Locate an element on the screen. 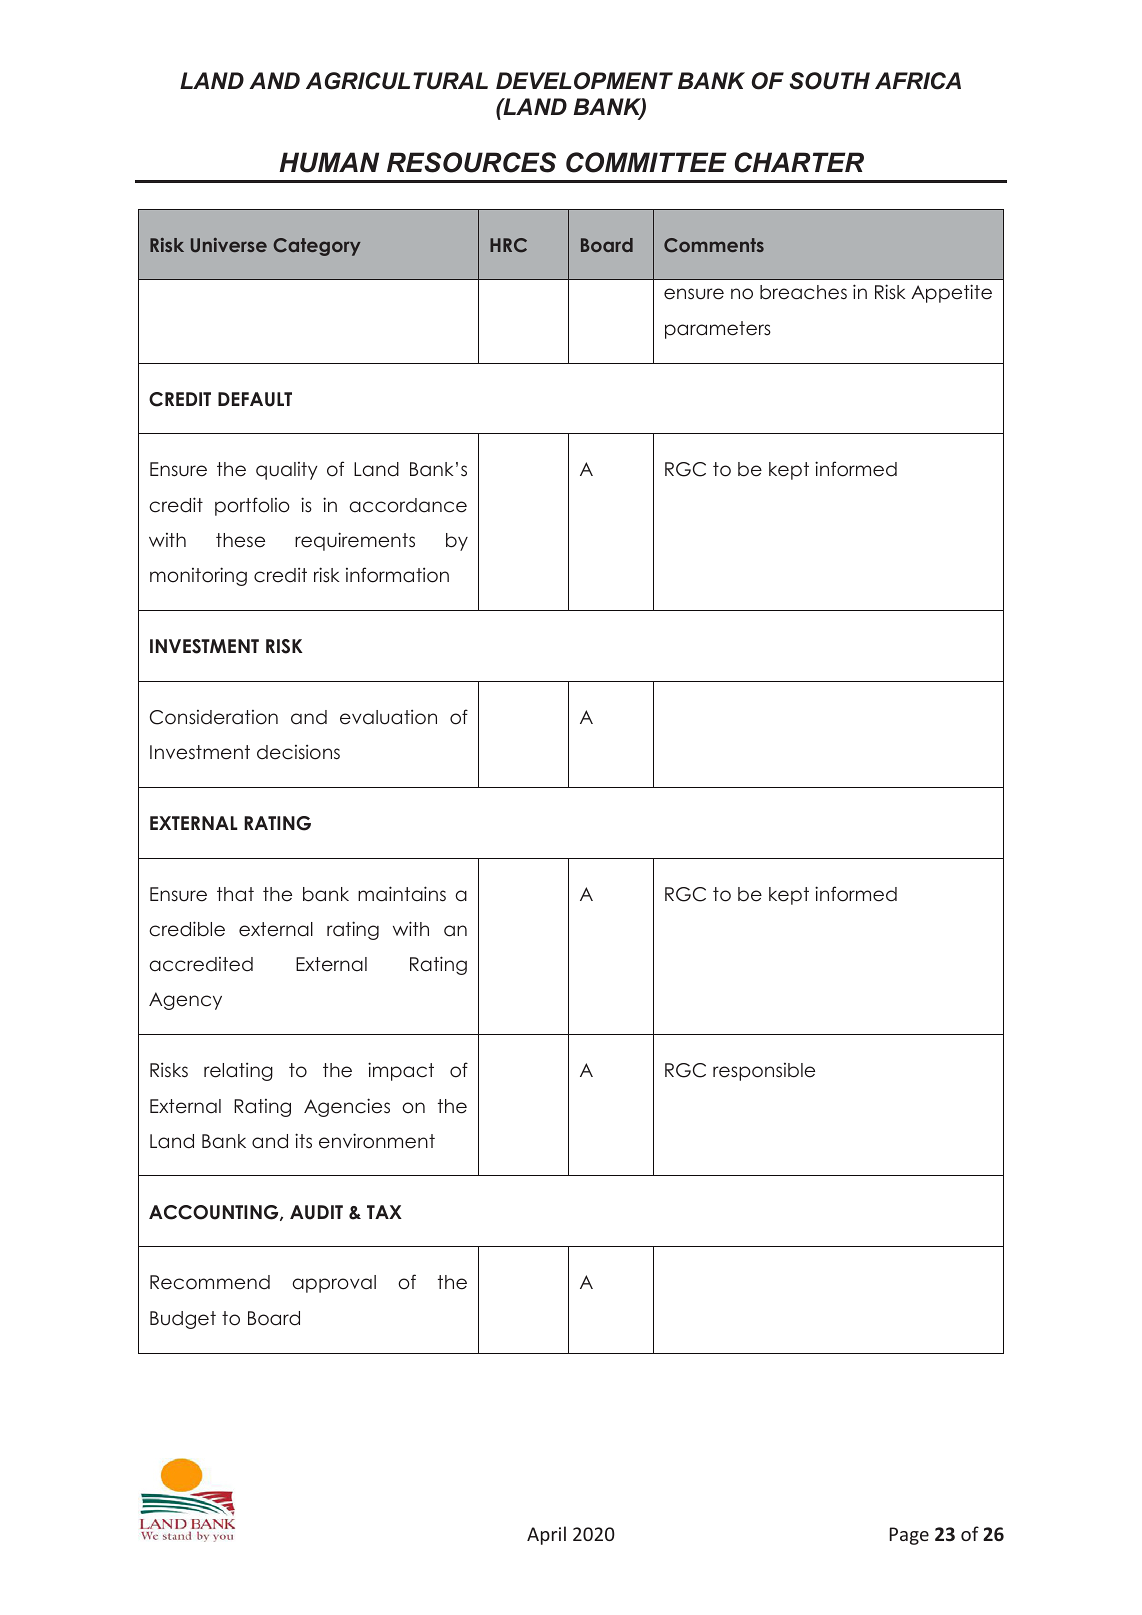  parameters is located at coordinates (718, 330).
